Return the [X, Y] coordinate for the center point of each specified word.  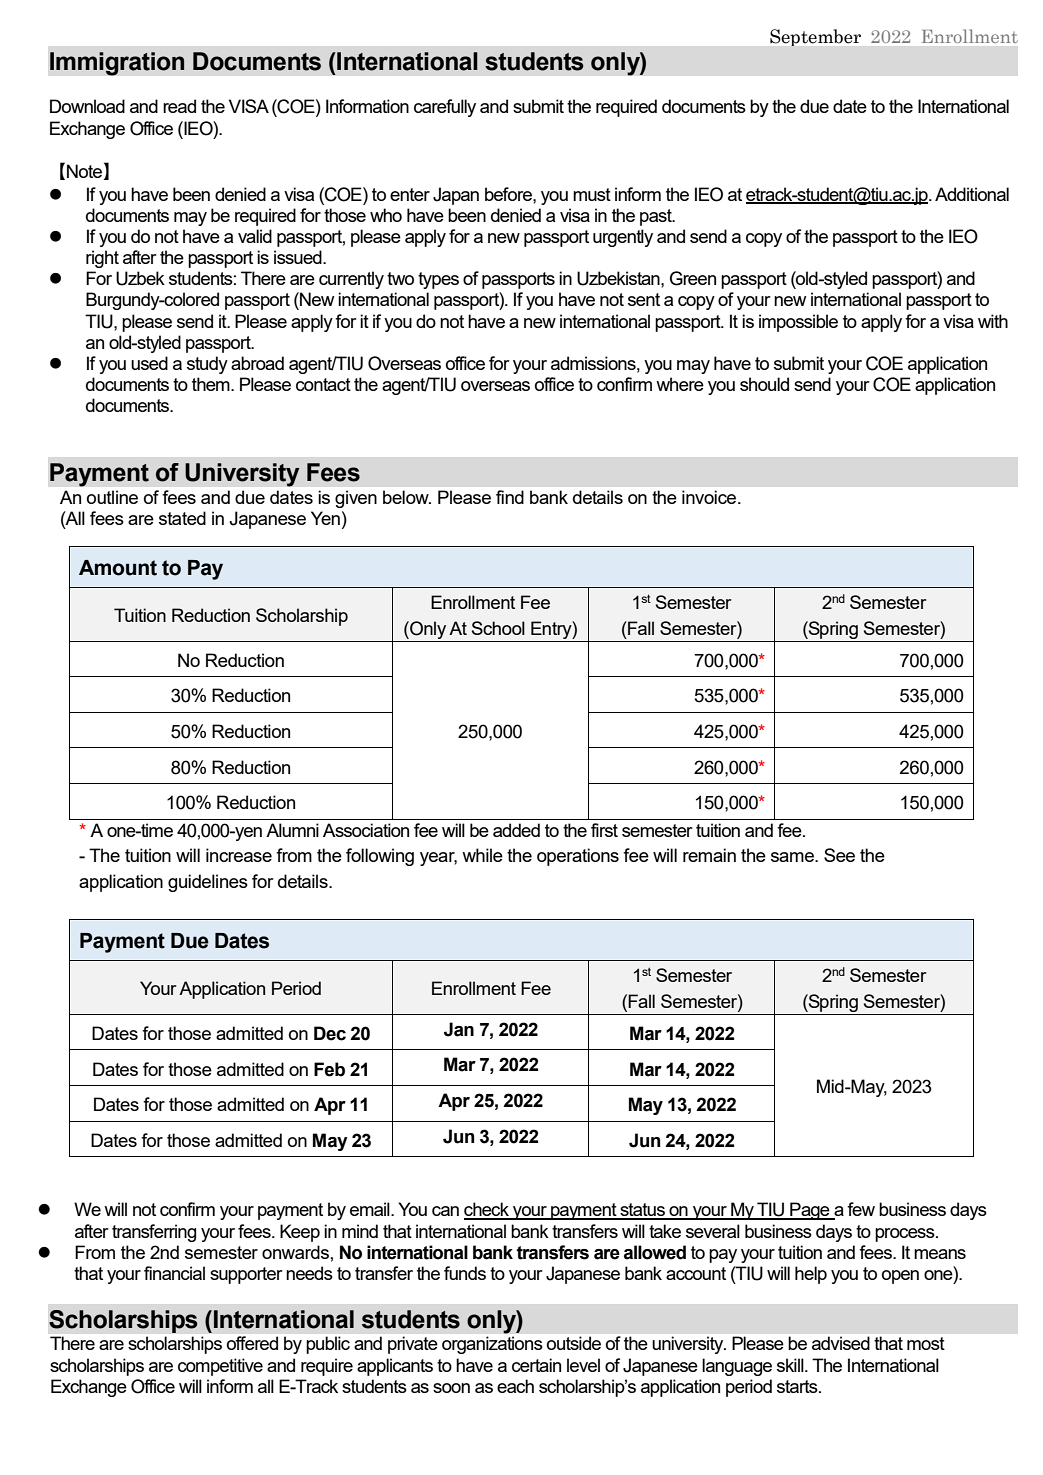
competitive [220, 1367]
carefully [445, 108]
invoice [710, 497]
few [861, 1209]
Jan [459, 1029]
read [179, 106]
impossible [798, 323]
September [815, 37]
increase [239, 855]
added [516, 830]
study [207, 365]
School [498, 628]
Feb [329, 1069]
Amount [118, 568]
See [839, 855]
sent [644, 299]
